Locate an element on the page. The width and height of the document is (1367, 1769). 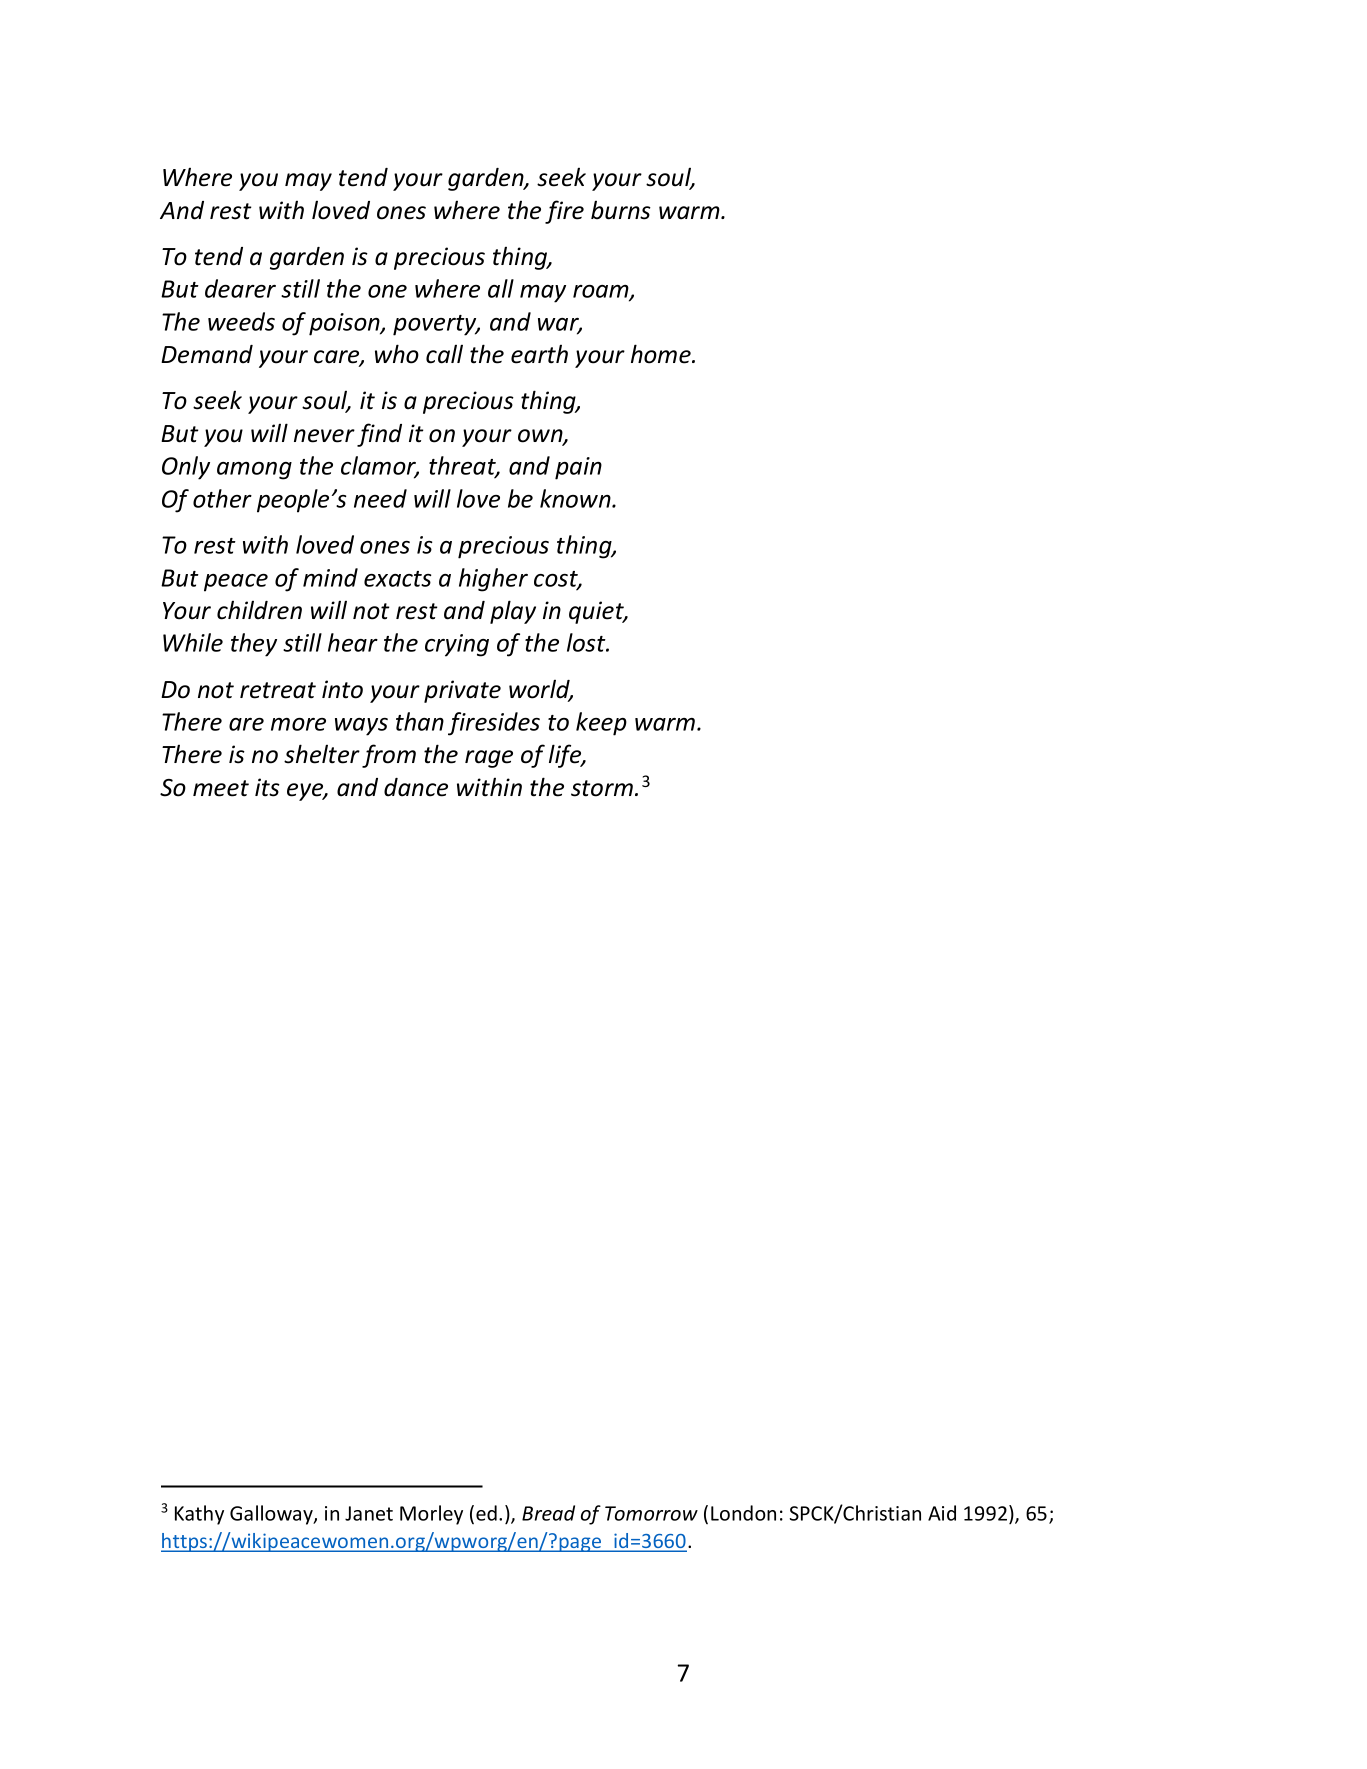
keep is located at coordinates (601, 724).
